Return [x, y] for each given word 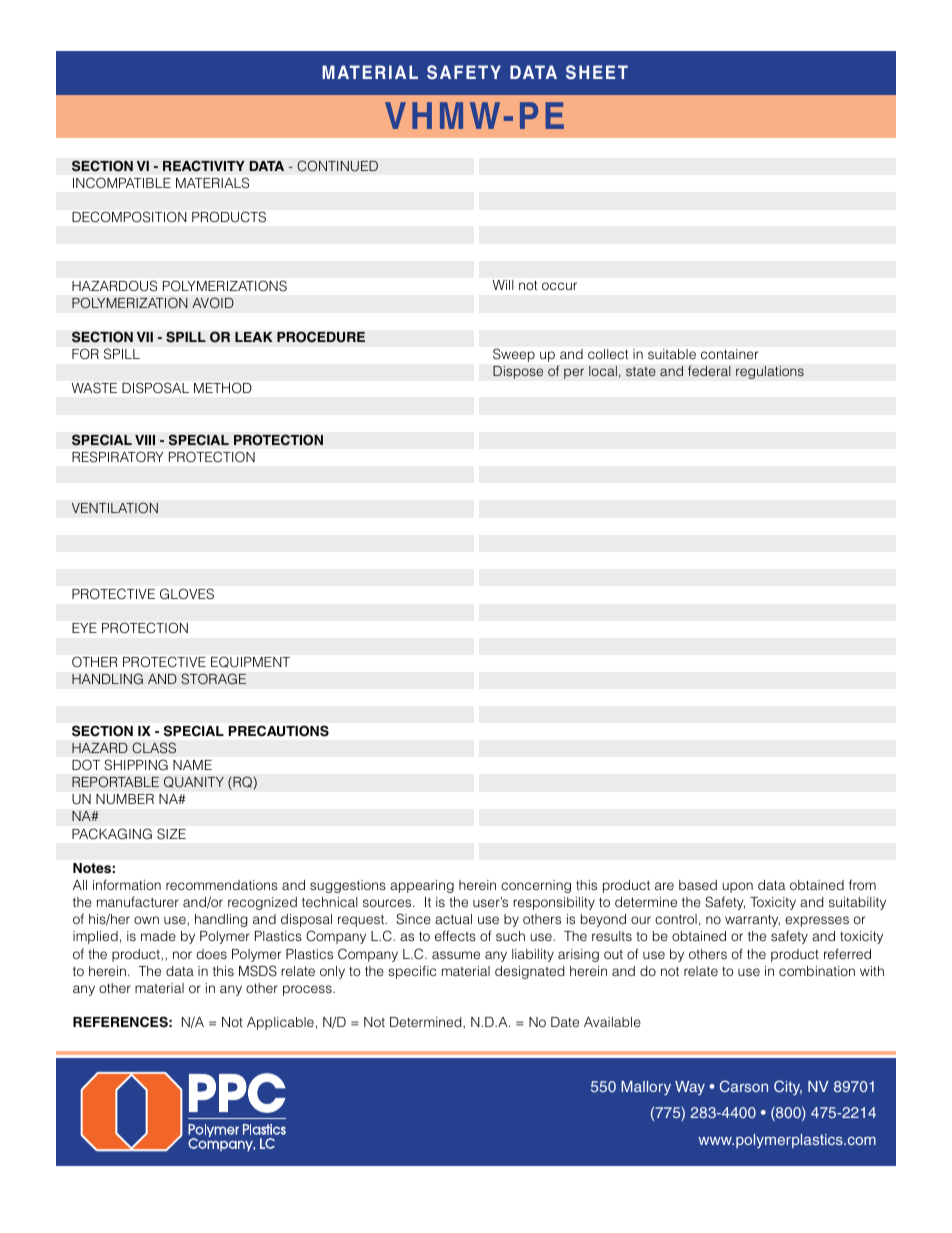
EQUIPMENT [250, 662]
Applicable [280, 1023]
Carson [744, 1086]
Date [565, 1022]
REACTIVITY [204, 166]
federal [709, 370]
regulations [770, 372]
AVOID [213, 303]
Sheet [597, 72]
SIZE [171, 833]
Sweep [514, 355]
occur [559, 286]
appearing [422, 886]
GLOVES [187, 594]
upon [737, 887]
